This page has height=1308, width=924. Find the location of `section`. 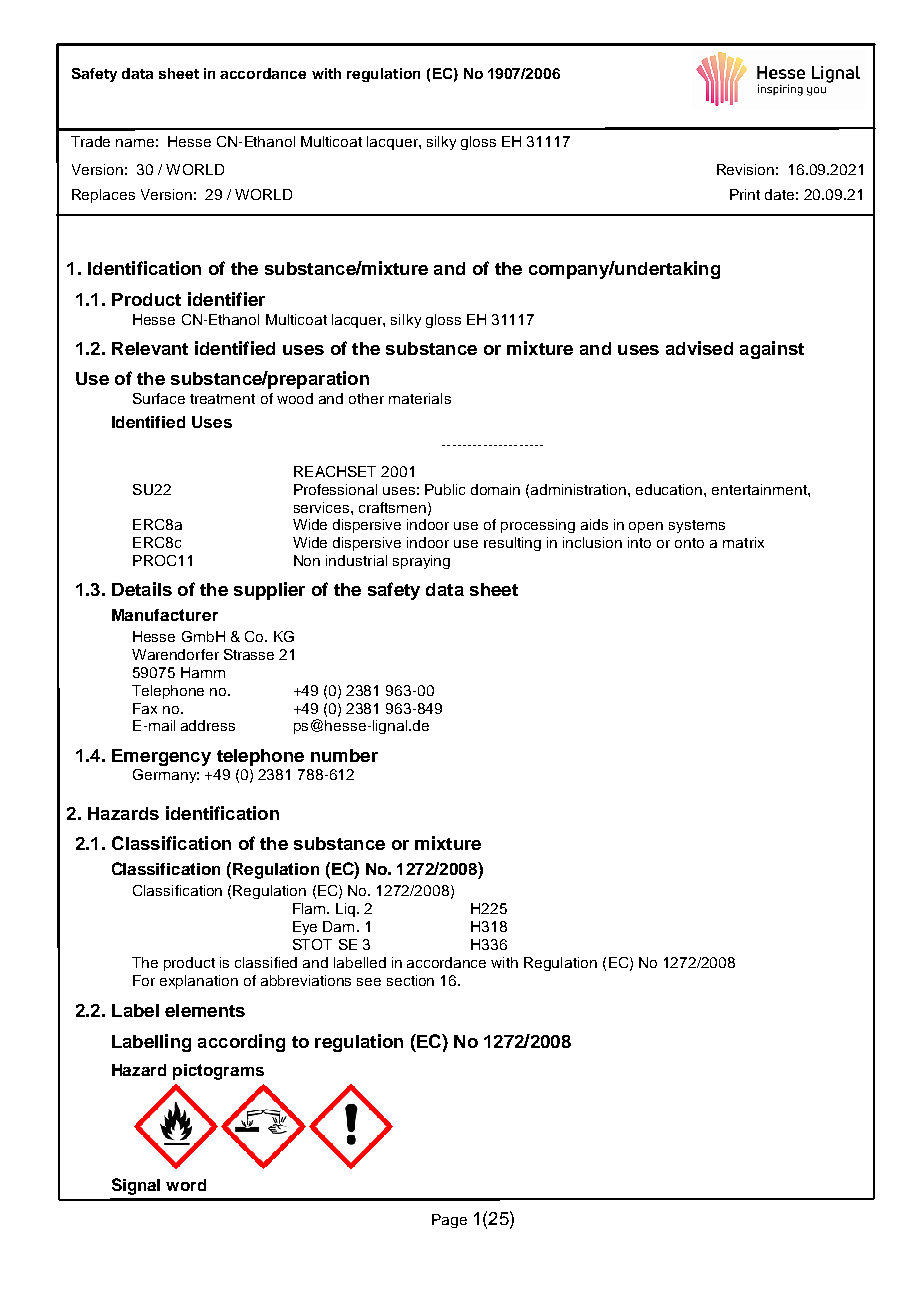

section is located at coordinates (410, 980).
